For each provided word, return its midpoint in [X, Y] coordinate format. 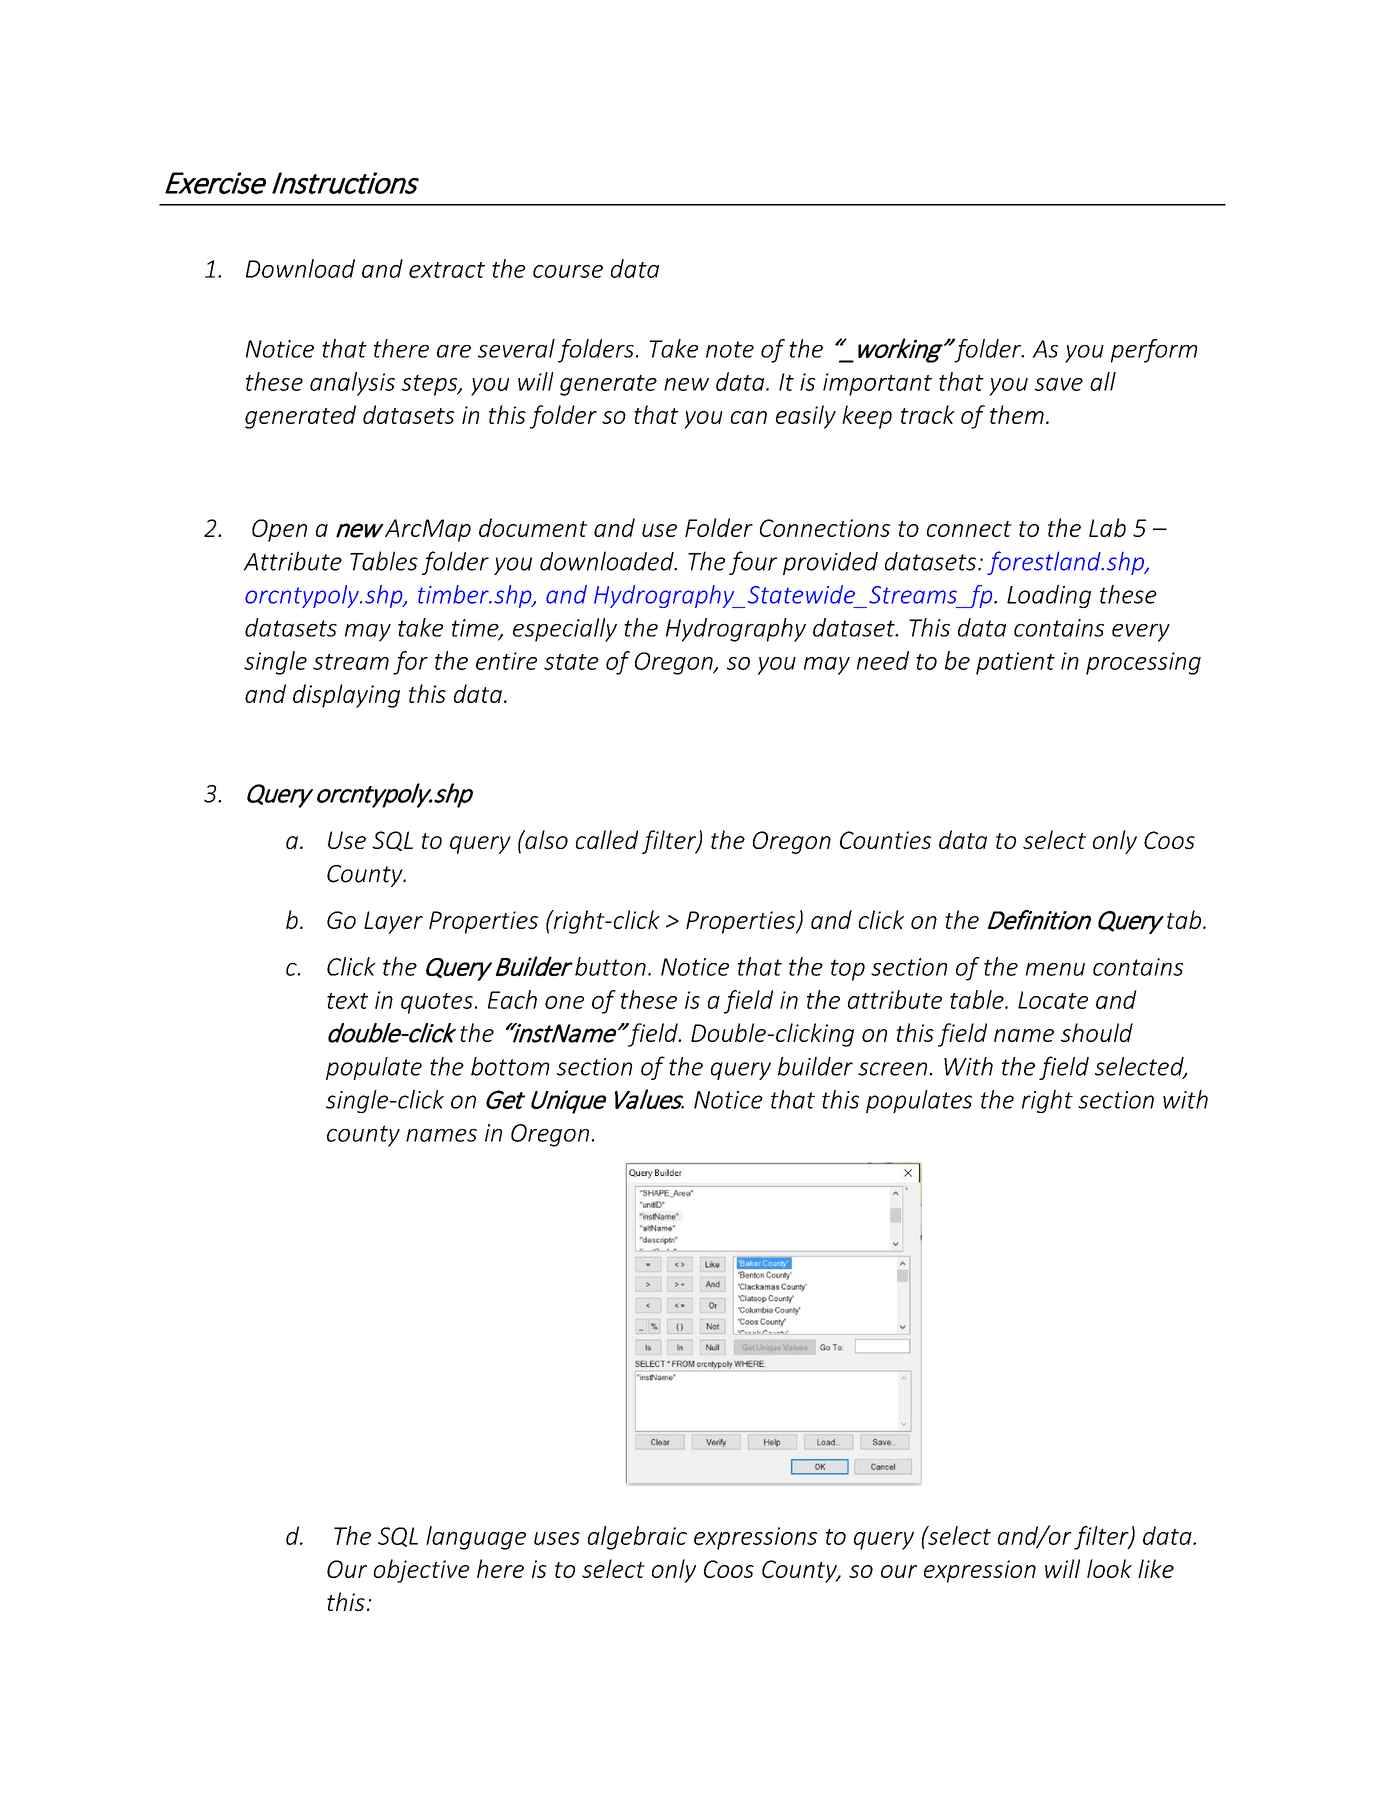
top [848, 970]
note [730, 349]
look [1109, 1568]
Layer [393, 922]
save [1059, 384]
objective [421, 1571]
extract [447, 270]
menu [1055, 969]
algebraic [637, 1538]
